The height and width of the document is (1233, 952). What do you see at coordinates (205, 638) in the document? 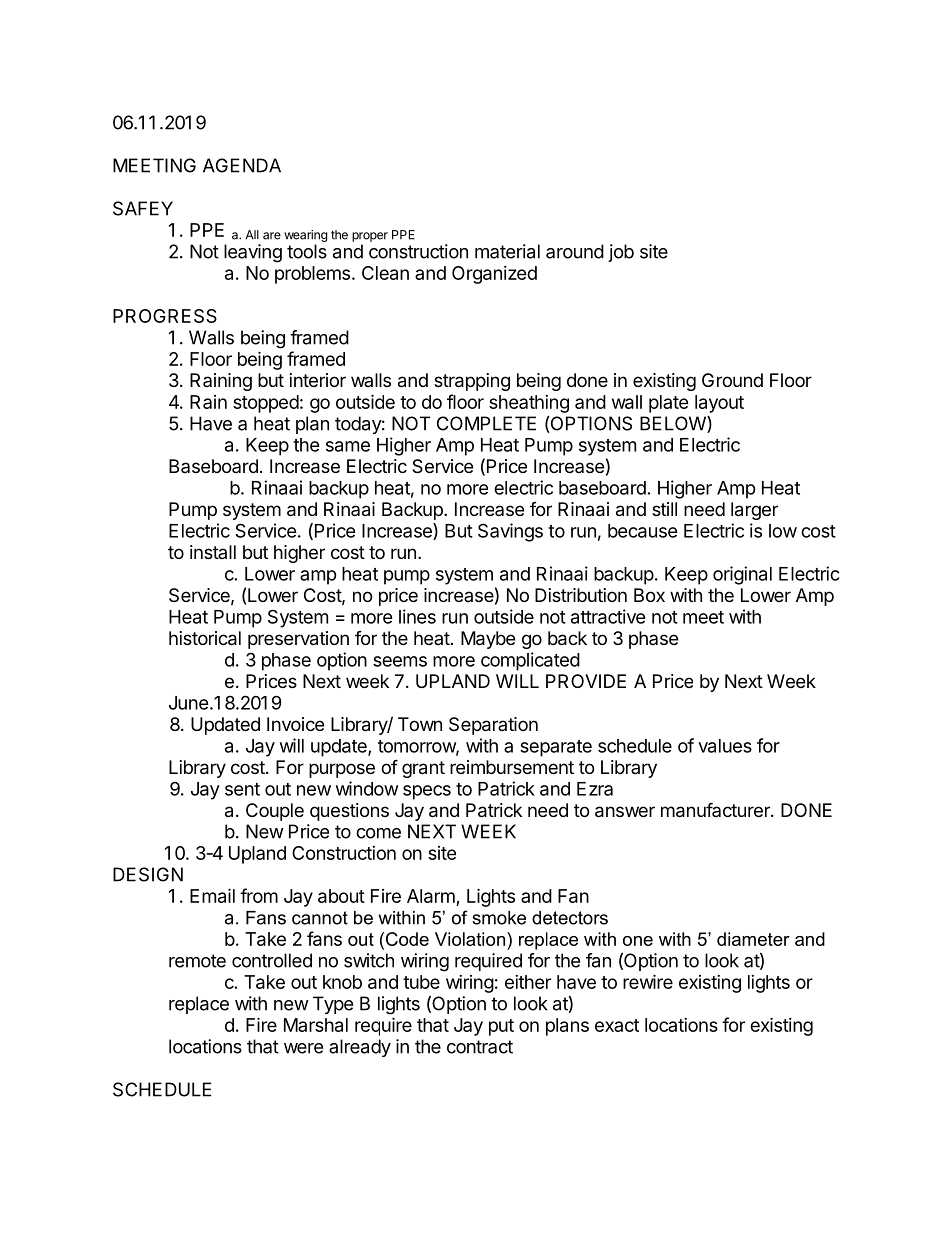
I see `historical` at bounding box center [205, 638].
